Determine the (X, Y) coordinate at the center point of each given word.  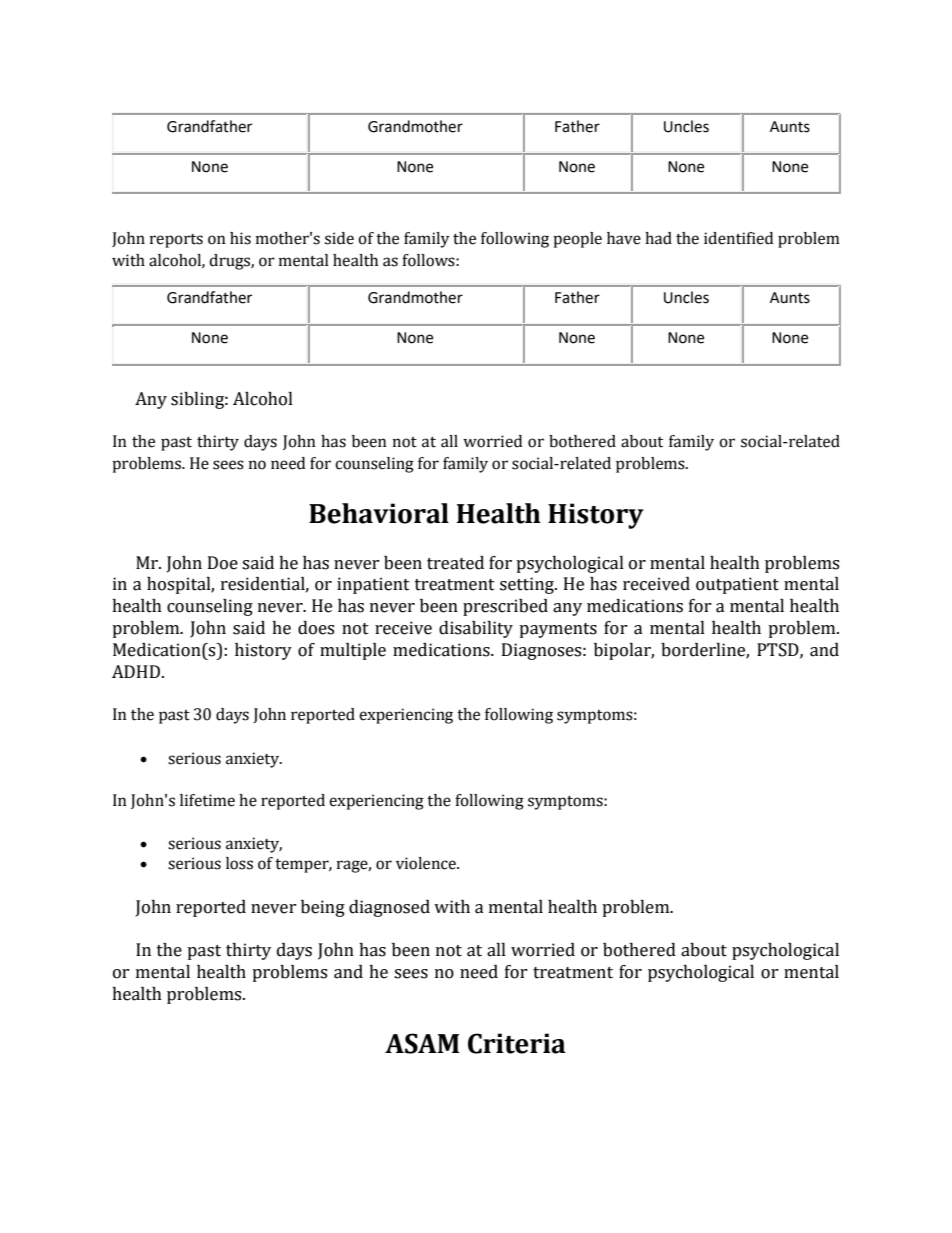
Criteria (517, 1043)
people (577, 240)
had (658, 238)
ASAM (422, 1043)
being (323, 908)
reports (176, 241)
